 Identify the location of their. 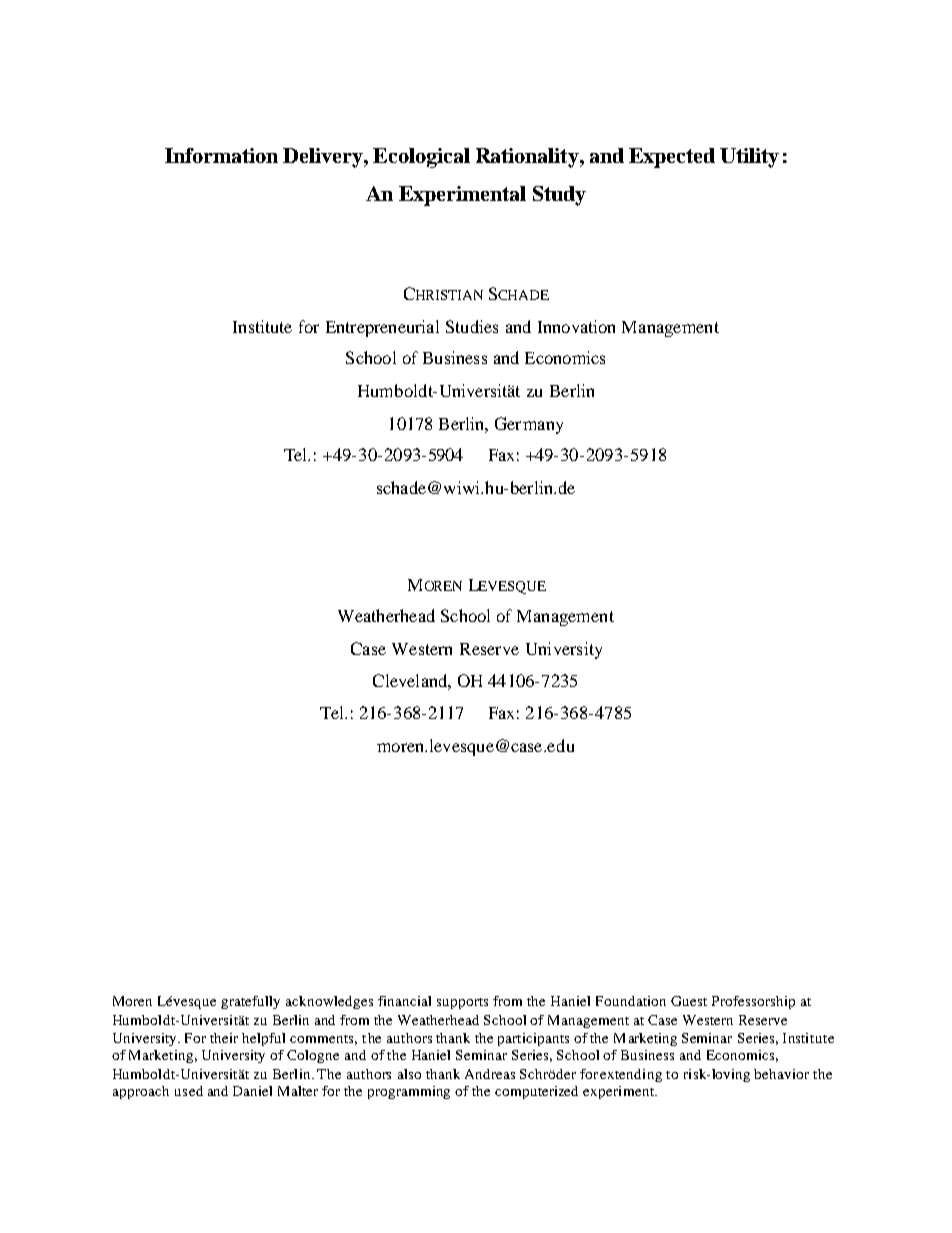
(224, 1038).
